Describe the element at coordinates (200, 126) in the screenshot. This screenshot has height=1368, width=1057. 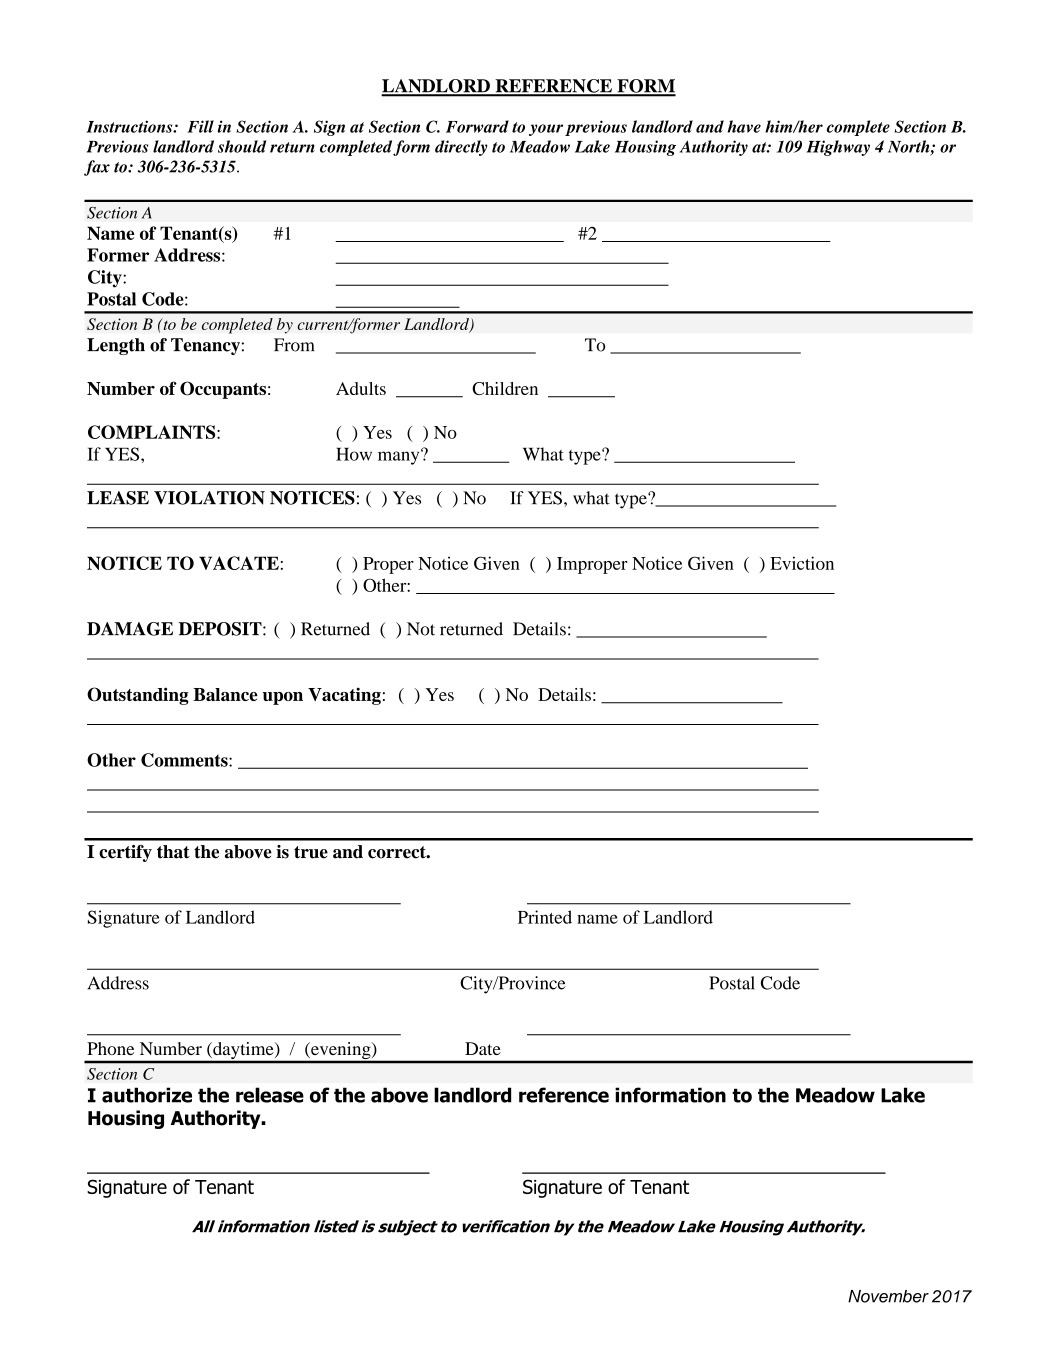
I see `Fill` at that location.
